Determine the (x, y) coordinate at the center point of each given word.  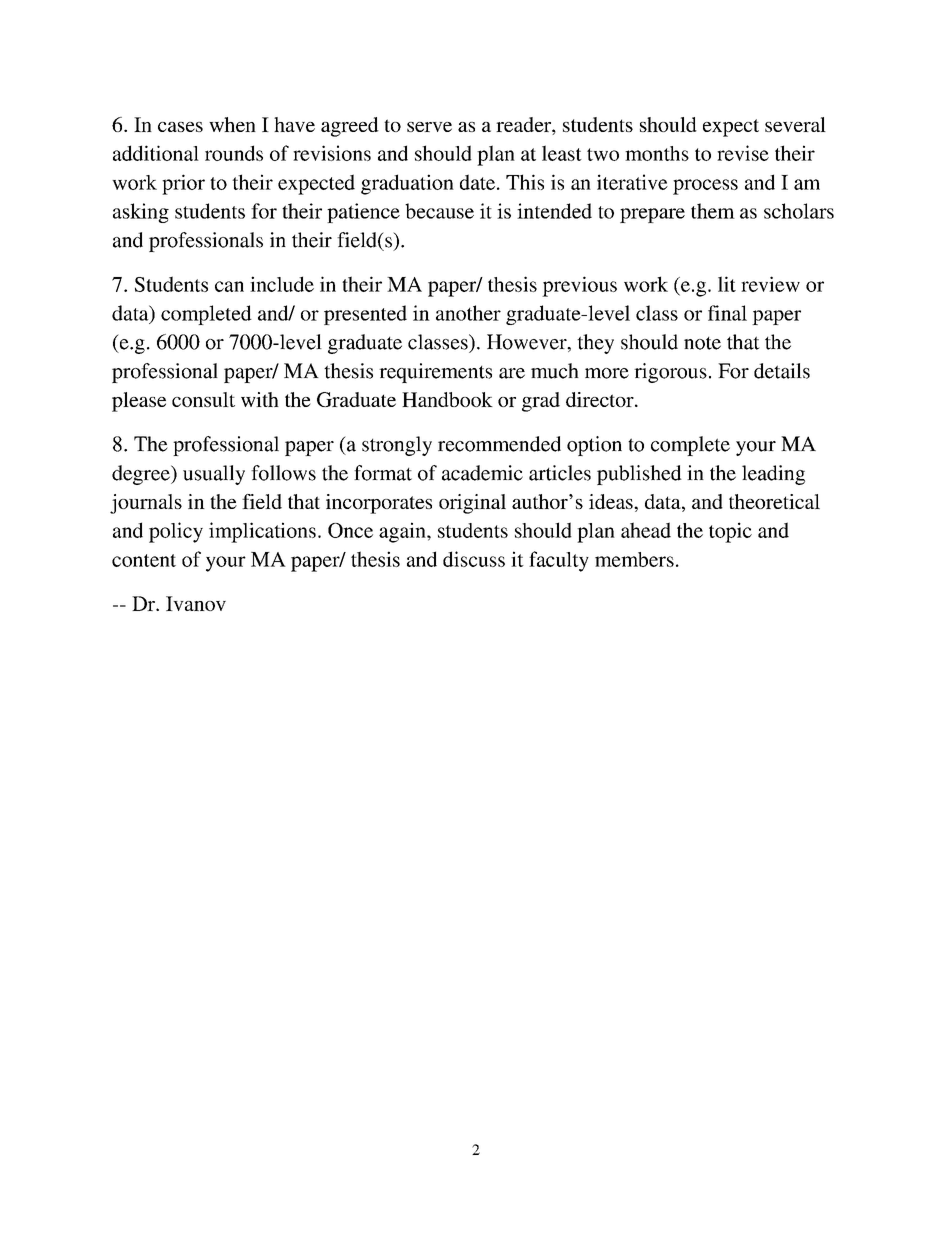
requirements (435, 373)
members (634, 559)
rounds (234, 153)
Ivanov (196, 603)
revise (743, 153)
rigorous (670, 373)
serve (429, 127)
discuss (474, 559)
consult (203, 399)
